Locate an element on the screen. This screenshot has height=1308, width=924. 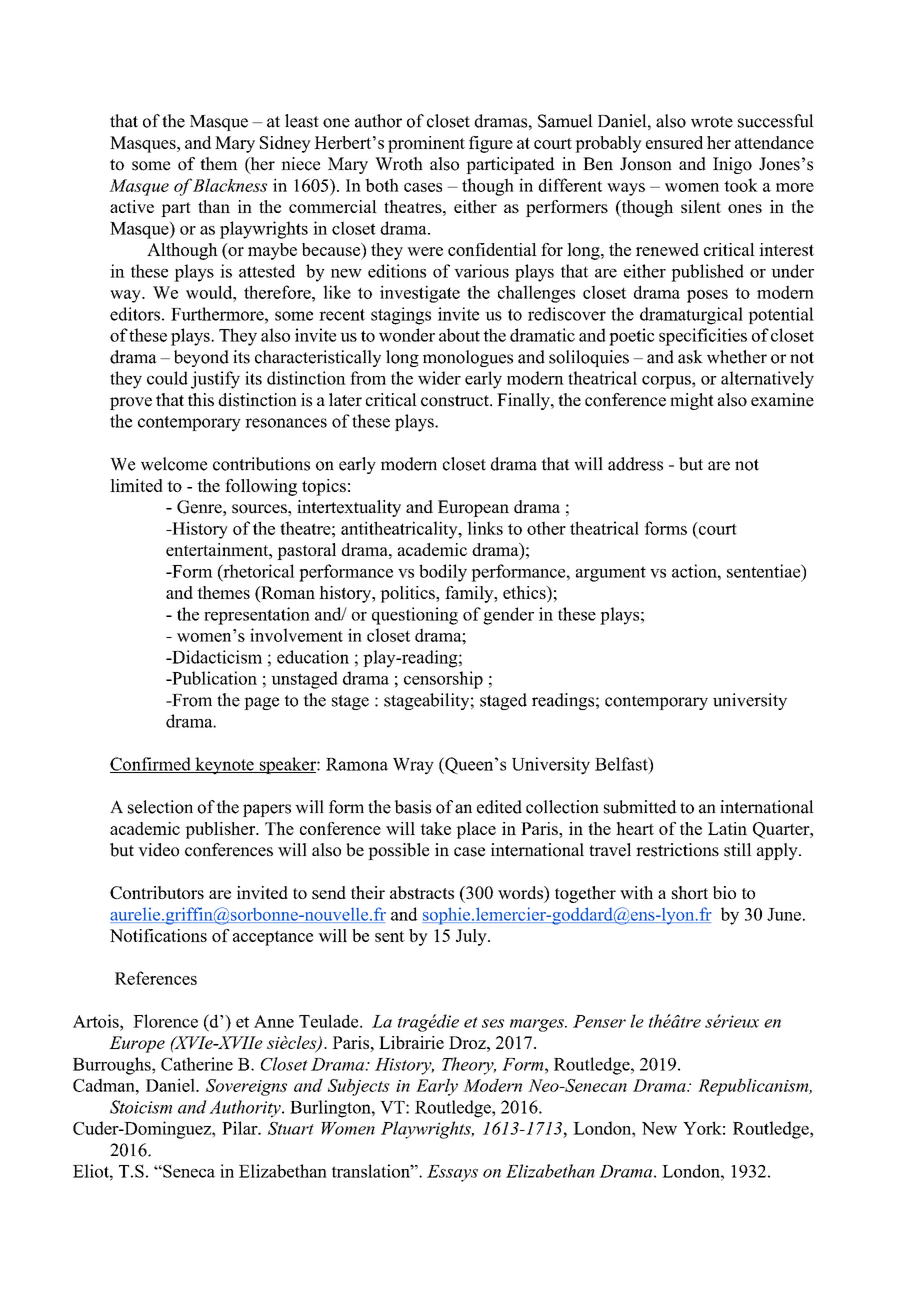
beyond is located at coordinates (201, 358).
